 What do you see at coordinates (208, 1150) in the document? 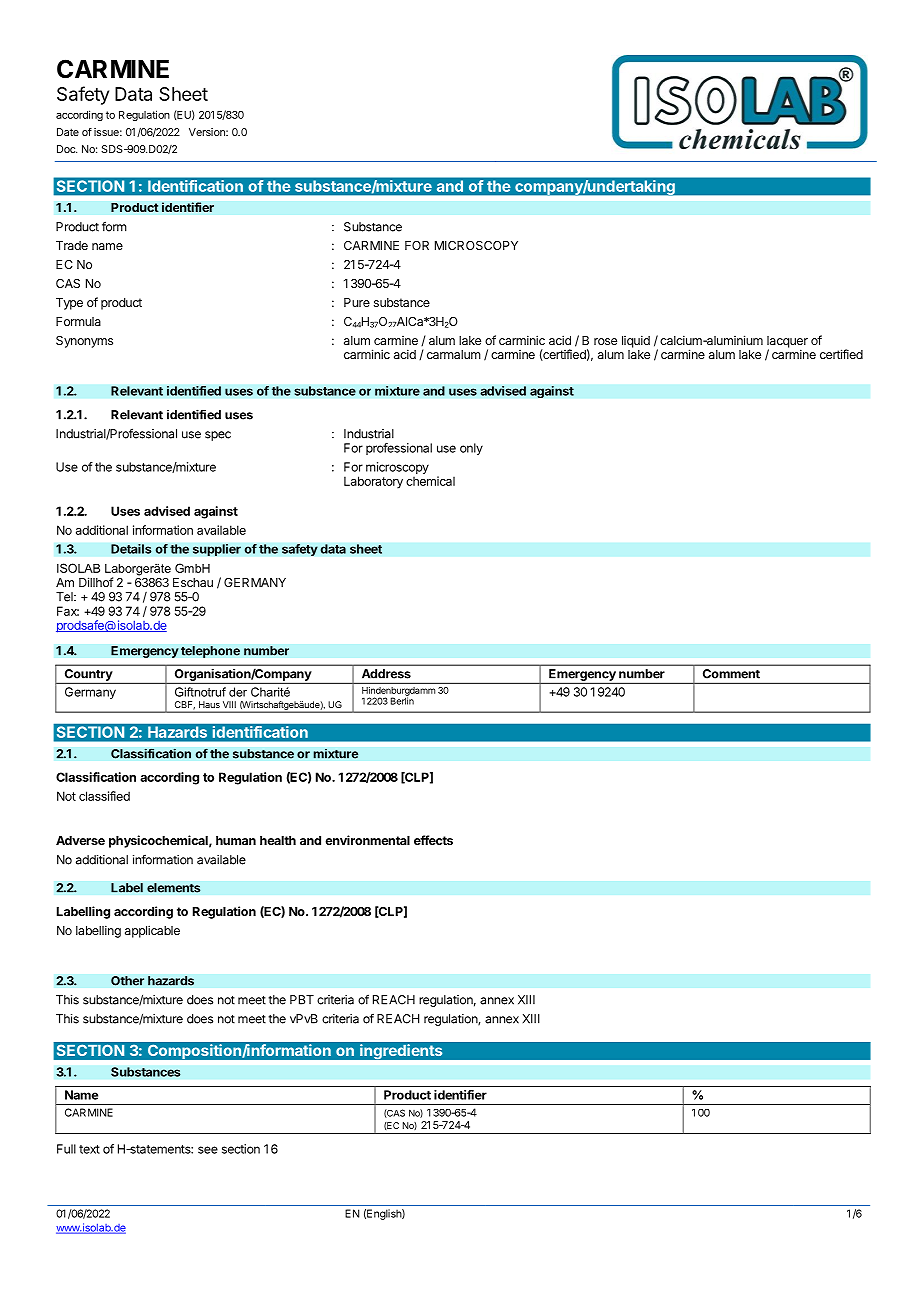
I see `see` at bounding box center [208, 1150].
